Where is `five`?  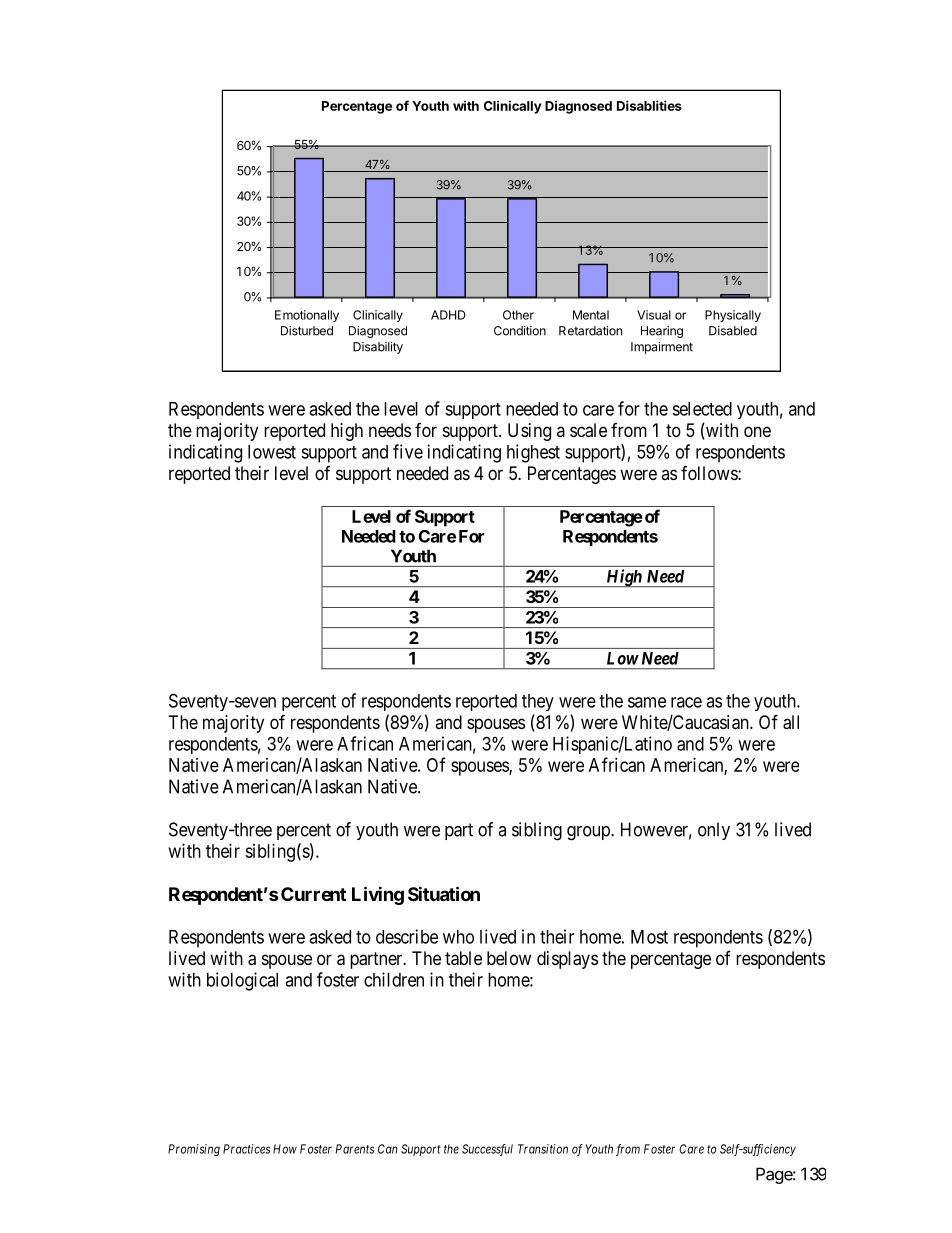
five is located at coordinates (408, 451).
